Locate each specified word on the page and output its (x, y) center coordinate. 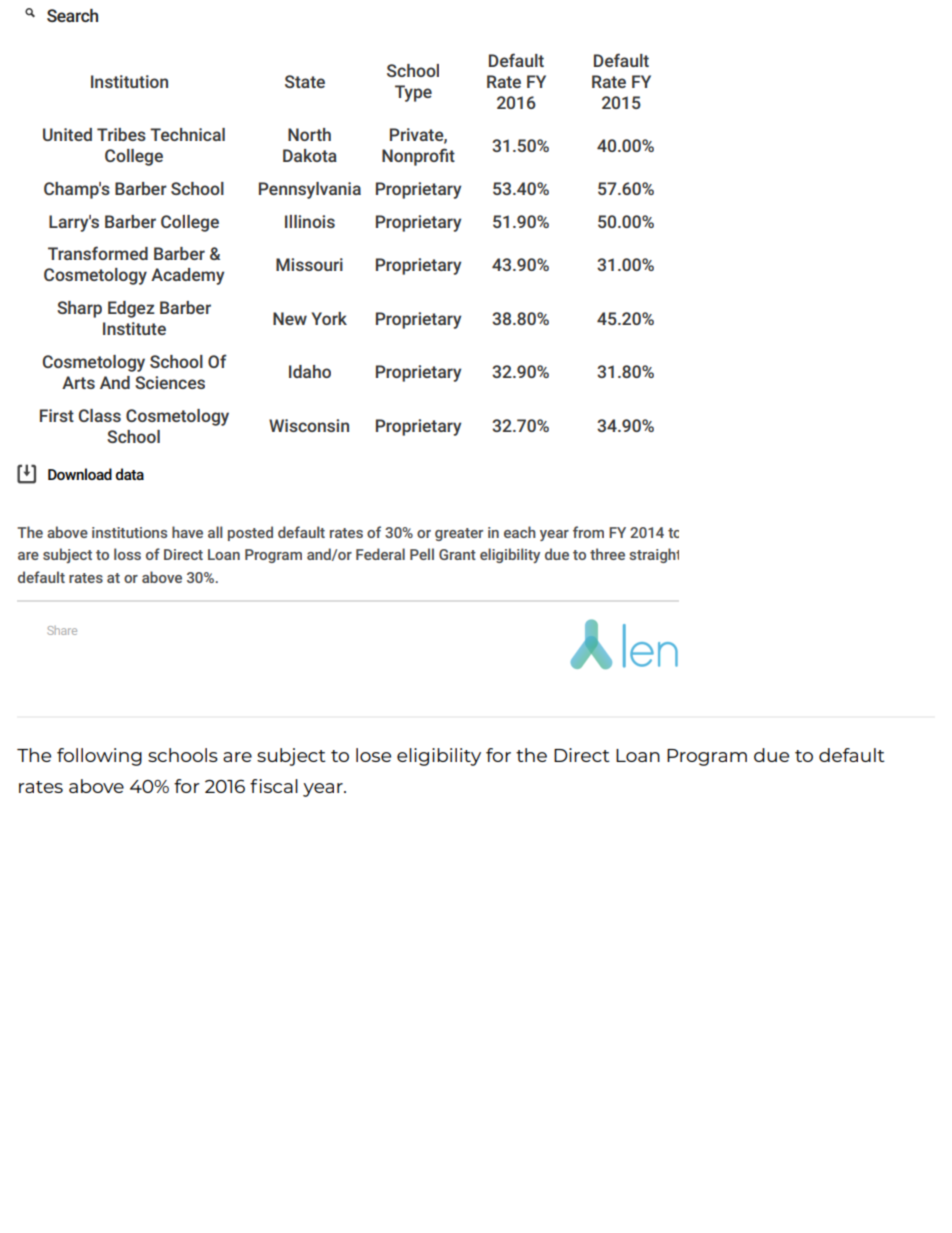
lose (373, 755)
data (130, 474)
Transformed (98, 253)
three (607, 554)
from (588, 532)
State (305, 81)
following (99, 757)
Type (413, 93)
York (329, 318)
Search (72, 15)
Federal (380, 554)
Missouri (309, 264)
